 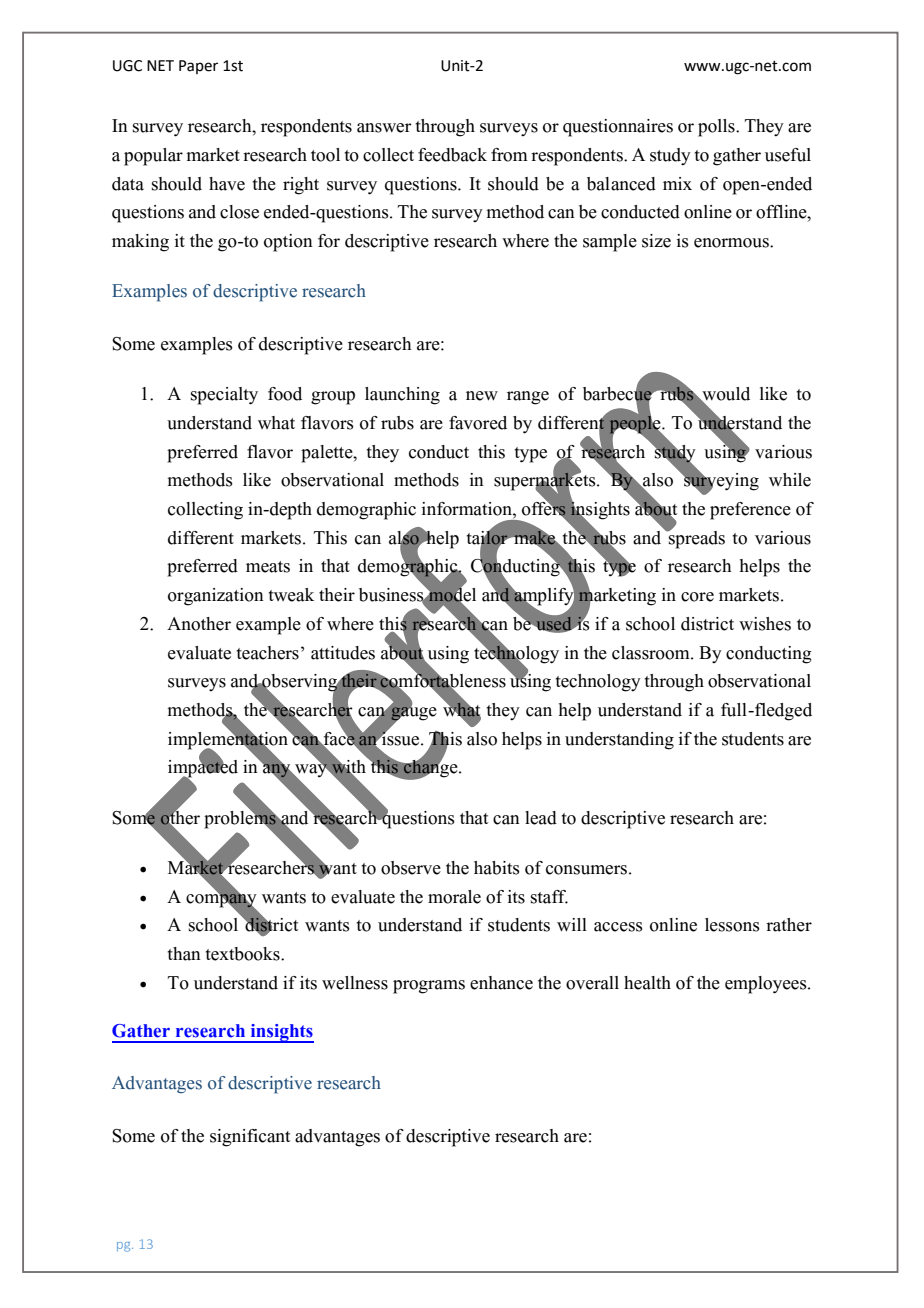 I want to click on feedback, so click(x=452, y=155).
